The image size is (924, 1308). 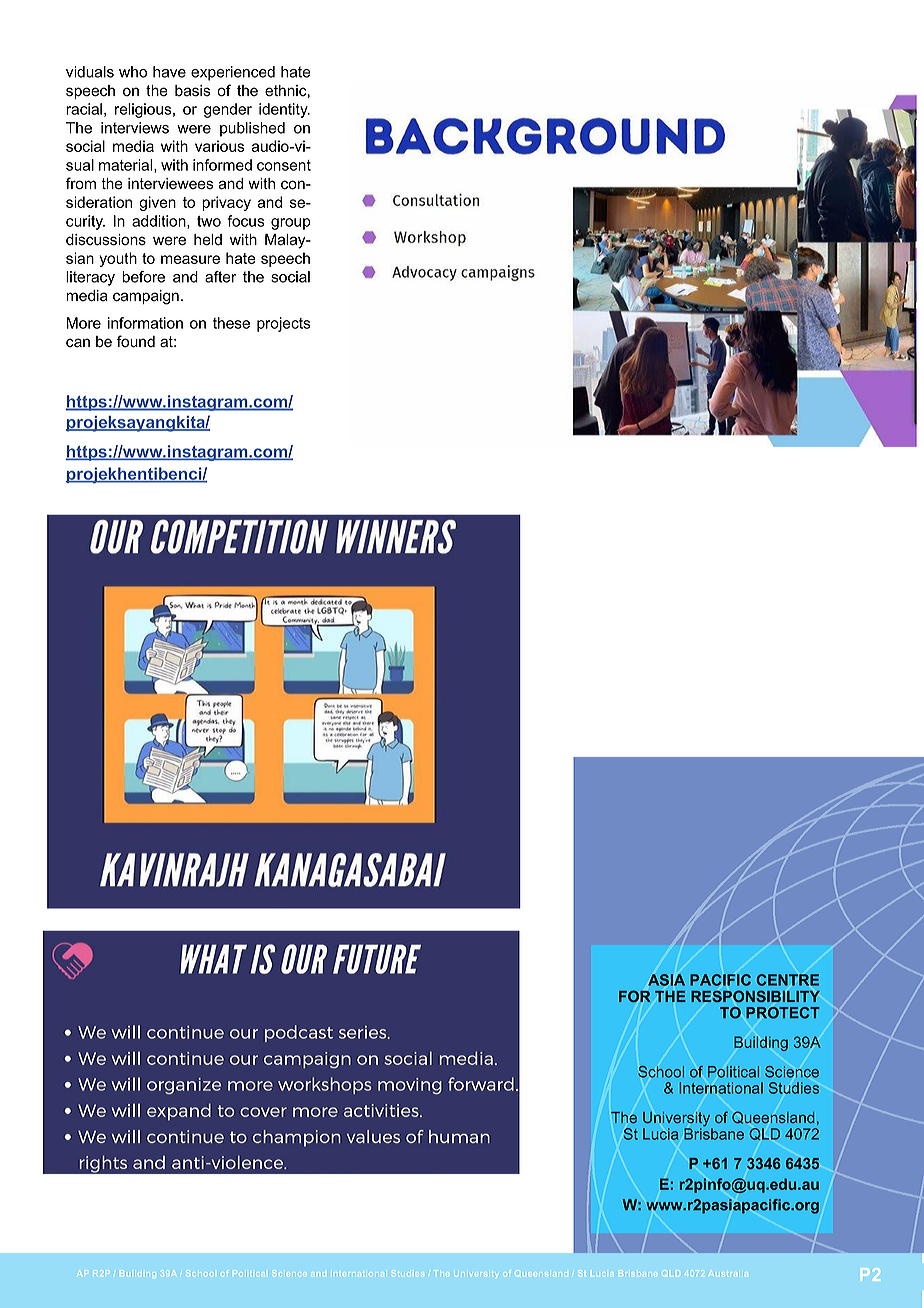 I want to click on basis, so click(x=192, y=91).
